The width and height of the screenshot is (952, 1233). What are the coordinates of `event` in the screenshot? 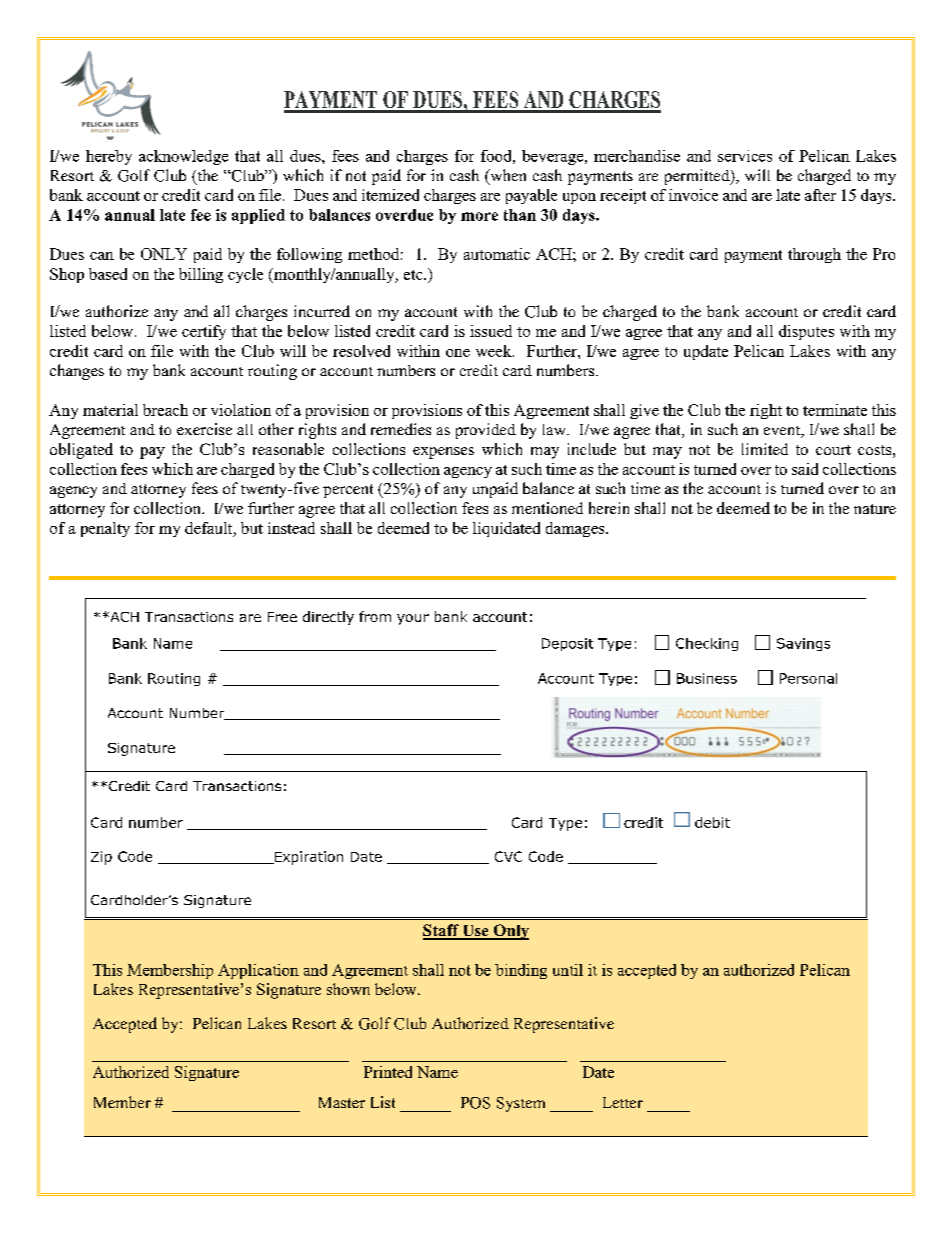 It's located at (783, 432).
